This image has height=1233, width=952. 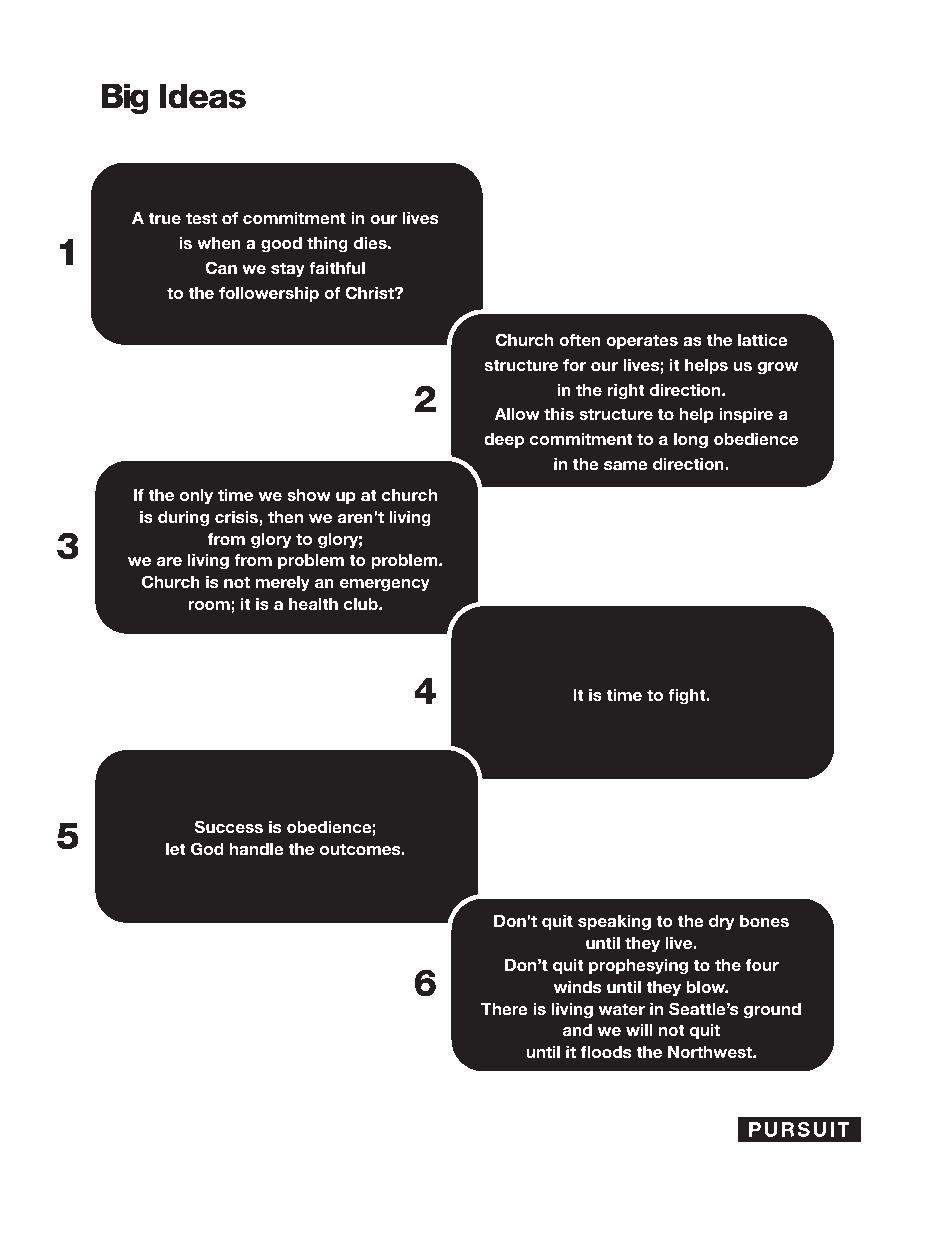 What do you see at coordinates (763, 339) in the image?
I see `lattice` at bounding box center [763, 339].
